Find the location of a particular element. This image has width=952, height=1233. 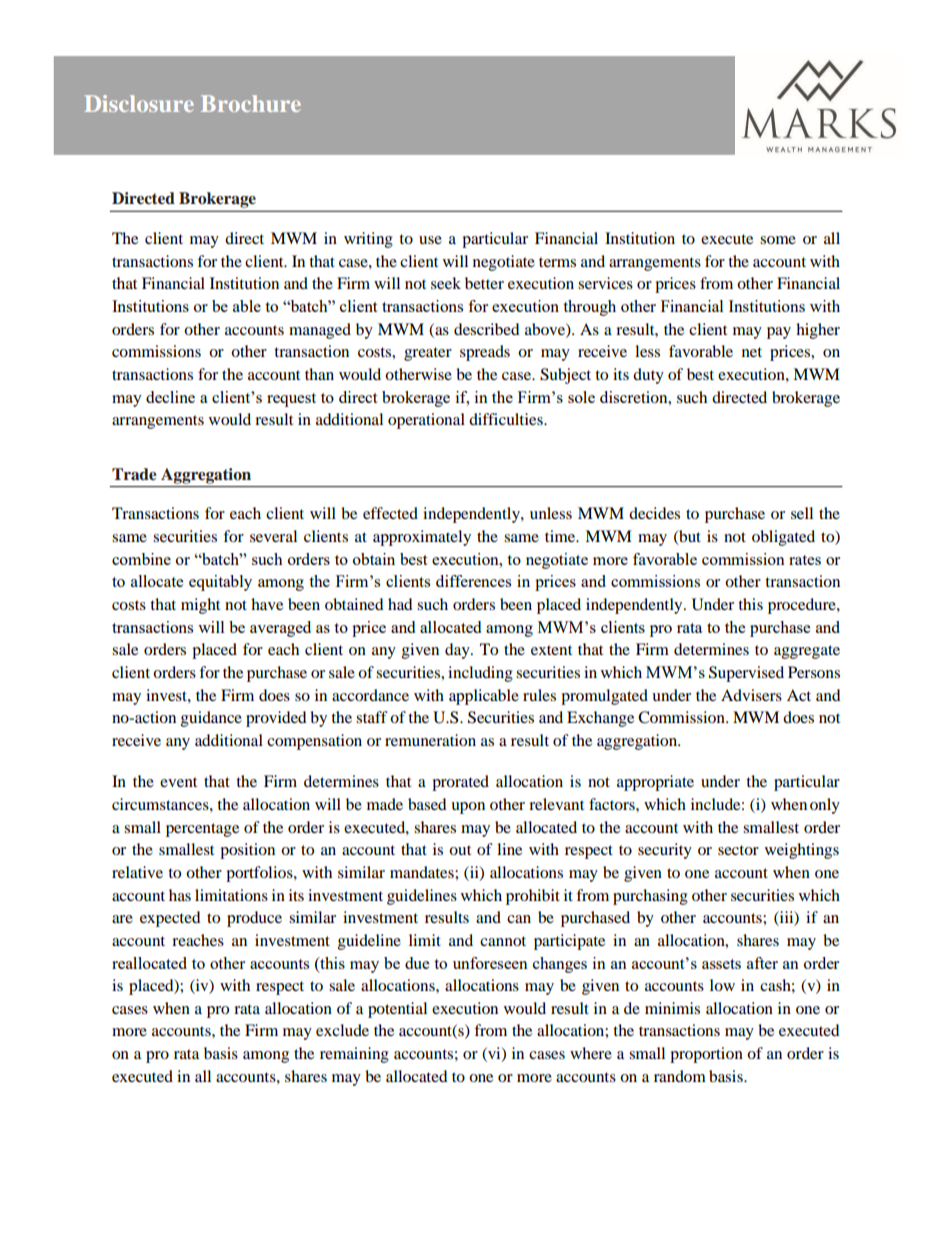

differences is located at coordinates (473, 581).
